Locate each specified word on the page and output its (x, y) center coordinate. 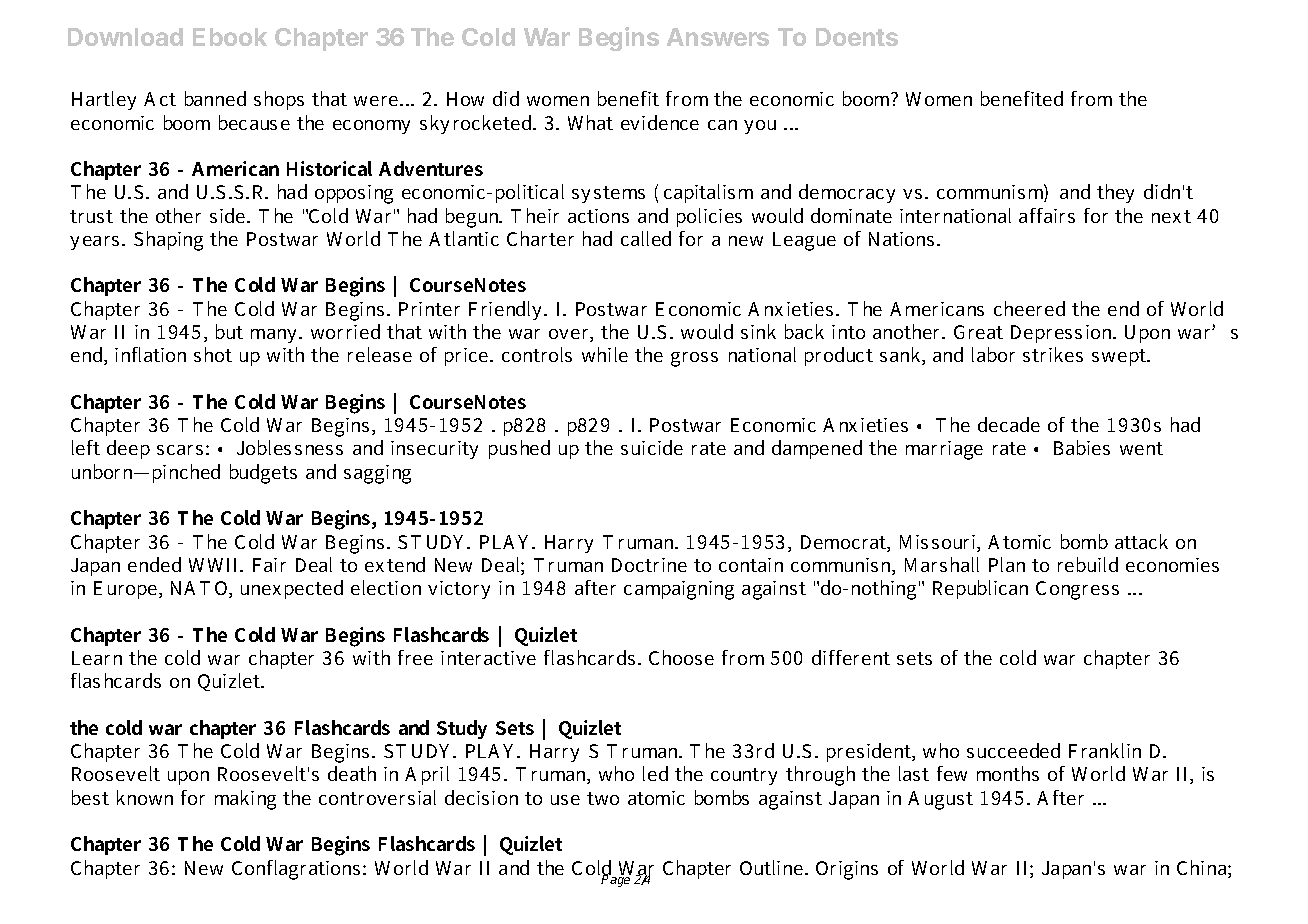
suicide (652, 447)
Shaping (168, 241)
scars (180, 450)
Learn (97, 658)
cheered (1029, 308)
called (646, 238)
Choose (681, 657)
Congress (1077, 590)
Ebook (230, 37)
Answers (718, 37)
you (760, 127)
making (245, 800)
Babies (1082, 447)
